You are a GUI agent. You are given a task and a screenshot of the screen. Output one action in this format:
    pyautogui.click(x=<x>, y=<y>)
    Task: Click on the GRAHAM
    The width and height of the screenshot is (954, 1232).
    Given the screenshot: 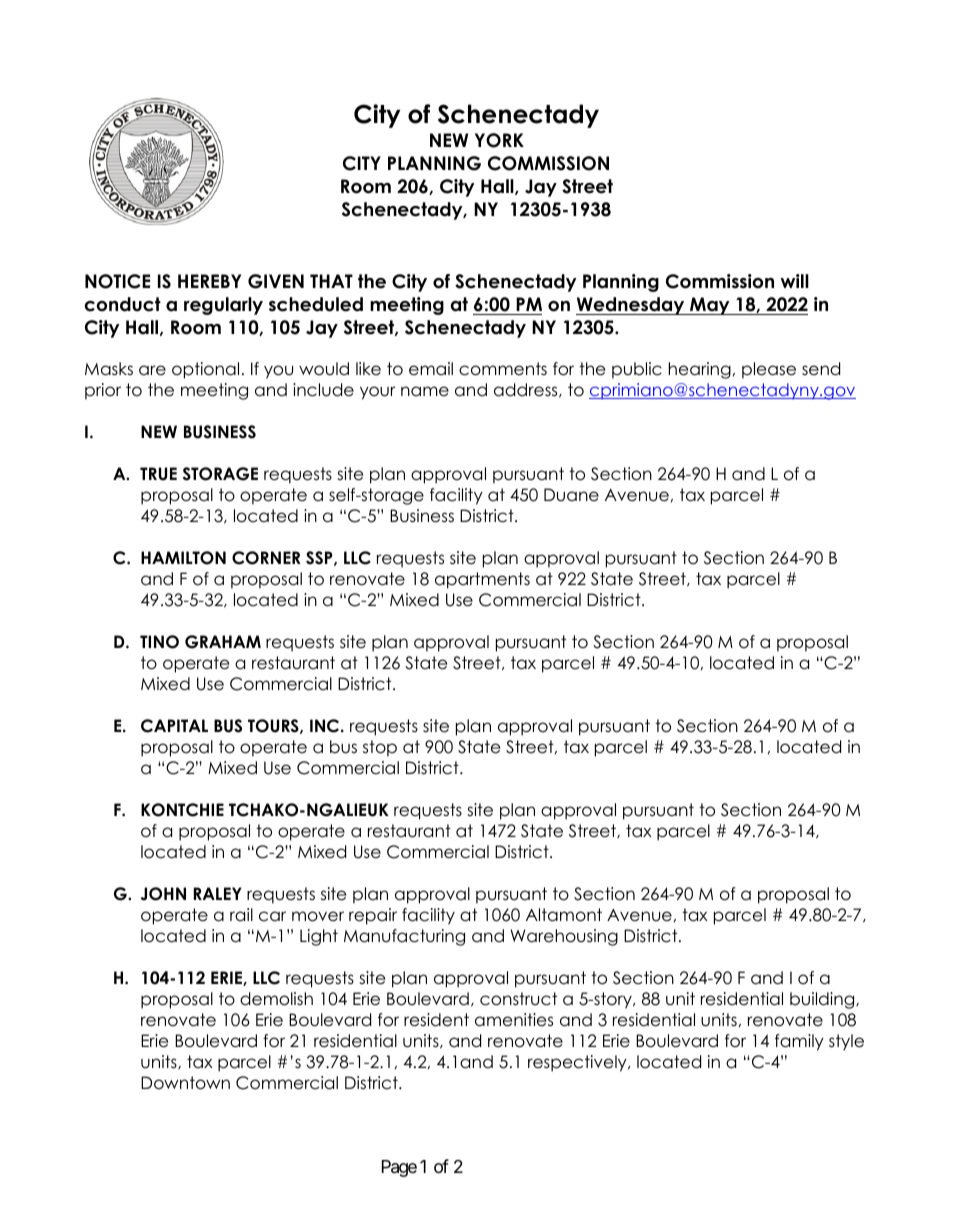 What is the action you would take?
    pyautogui.click(x=223, y=642)
